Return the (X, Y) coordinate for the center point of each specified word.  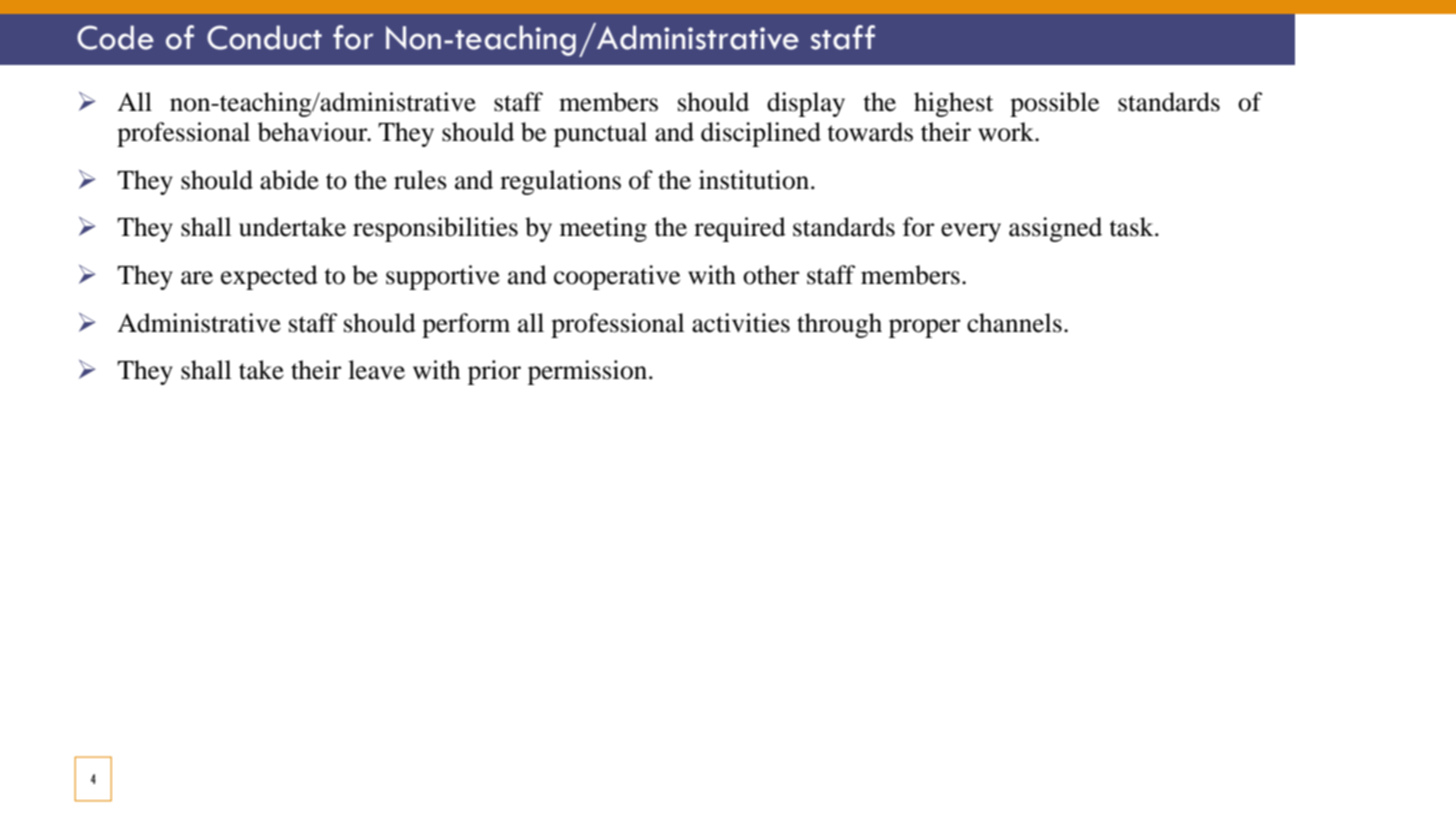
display (806, 104)
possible (1054, 104)
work (1007, 132)
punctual (600, 134)
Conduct (264, 37)
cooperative (617, 277)
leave (376, 370)
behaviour (314, 132)
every (971, 232)
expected (269, 277)
